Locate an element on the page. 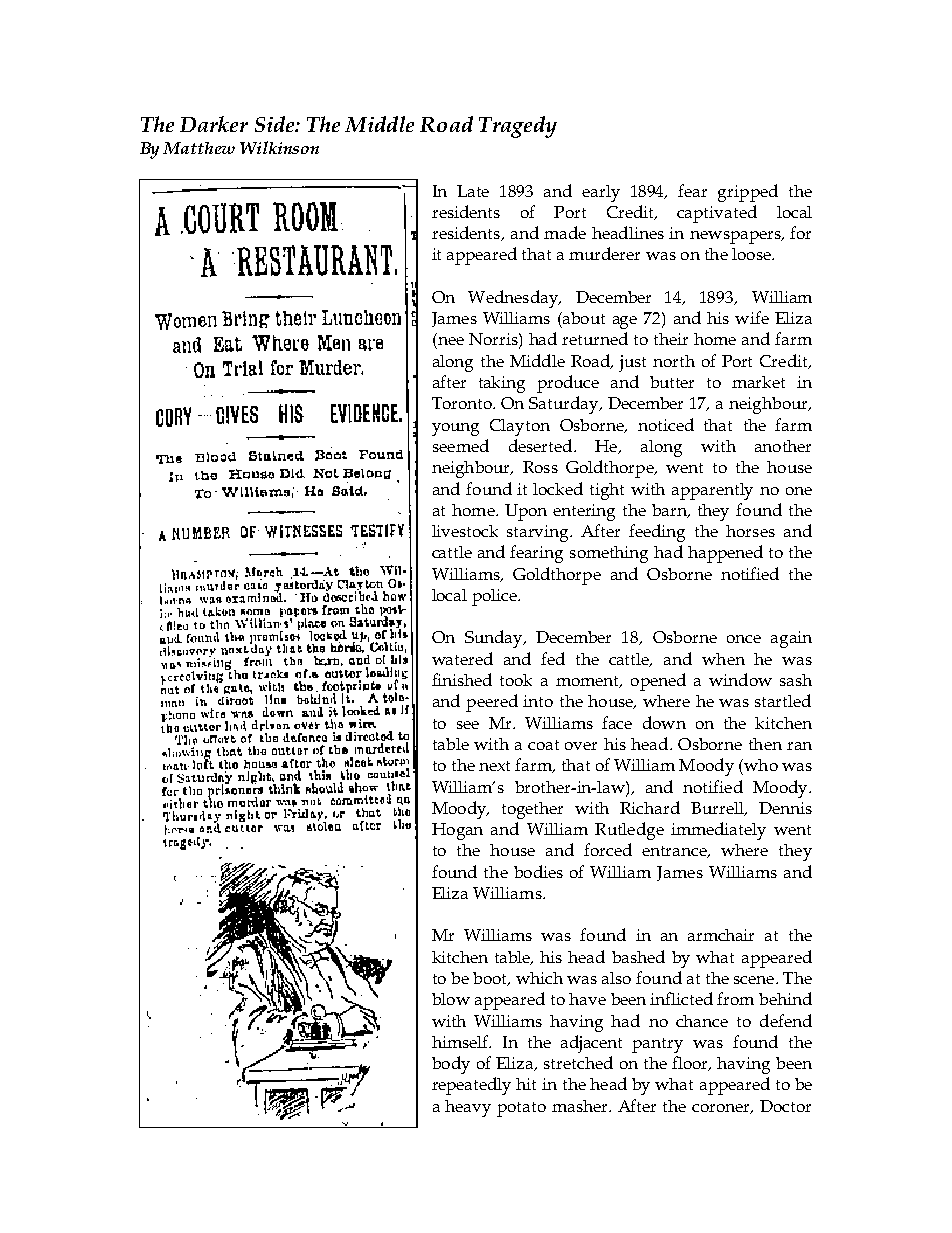 This image has width=952, height=1233. wife is located at coordinates (752, 317).
